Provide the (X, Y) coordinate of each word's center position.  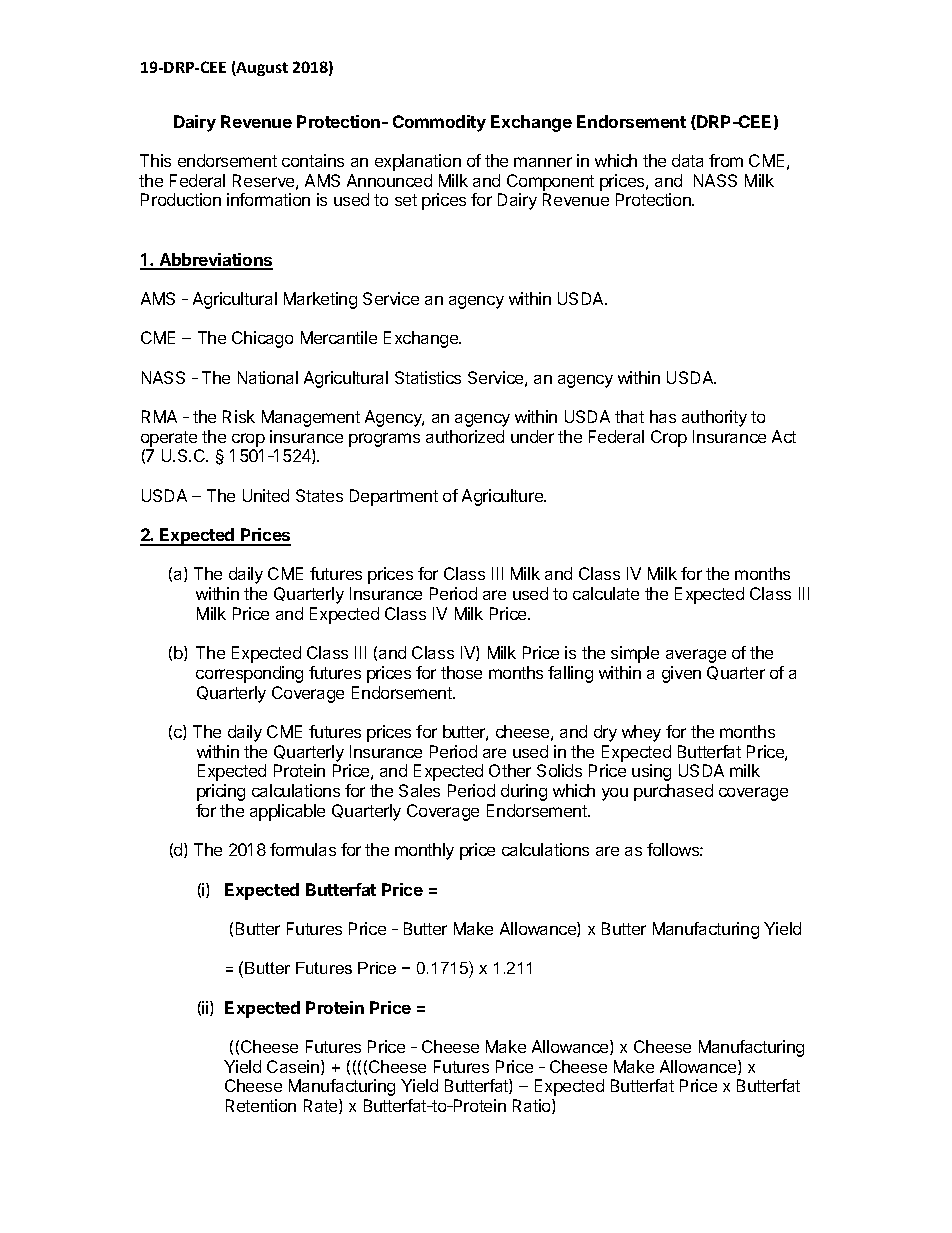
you (615, 794)
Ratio (533, 1106)
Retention (261, 1105)
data (687, 160)
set (406, 200)
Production (181, 199)
